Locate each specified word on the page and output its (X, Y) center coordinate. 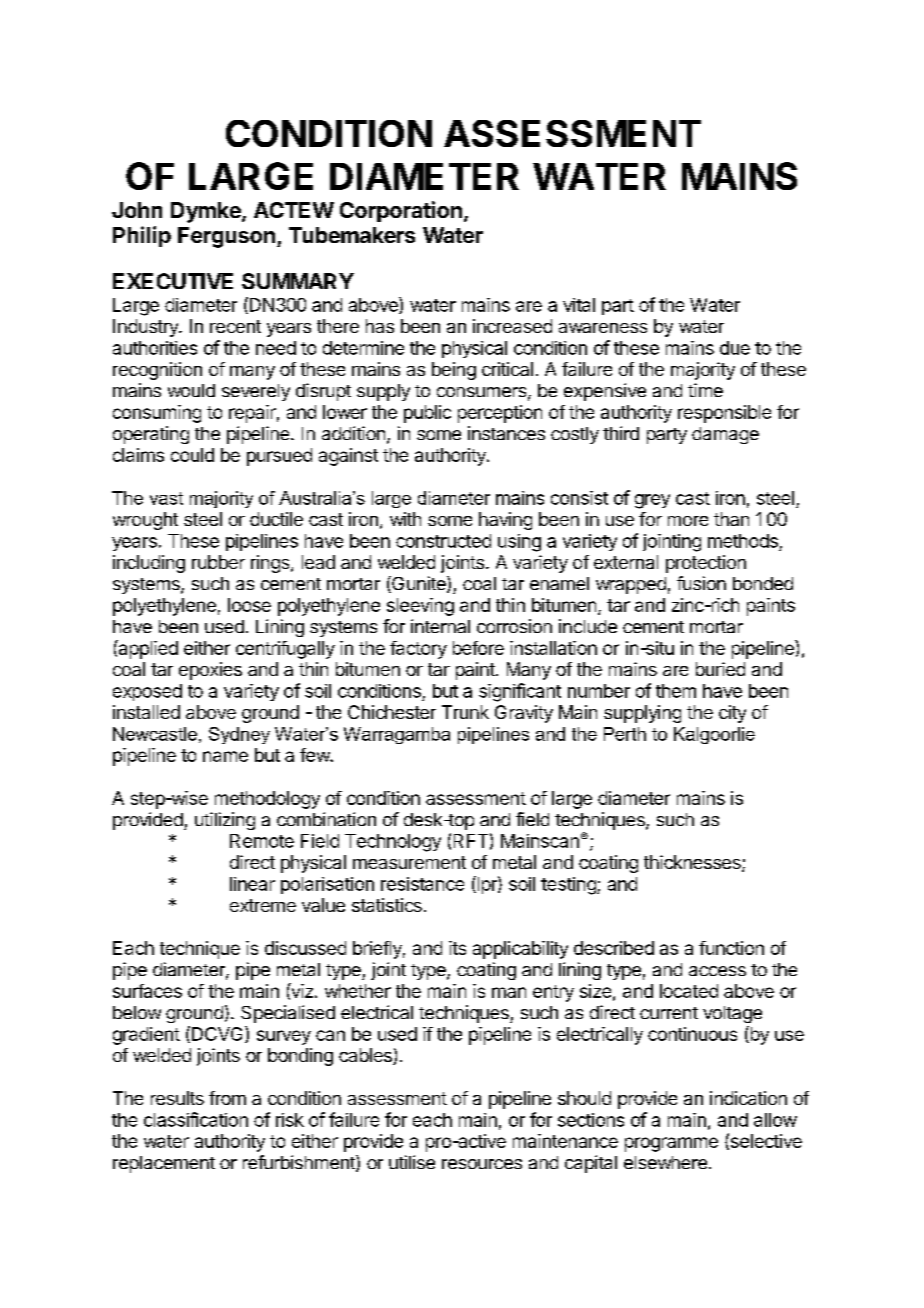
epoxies (210, 671)
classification (196, 1119)
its (457, 948)
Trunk (465, 712)
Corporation (401, 211)
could (192, 455)
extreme (263, 905)
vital (579, 305)
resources (482, 1164)
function (731, 948)
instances (506, 433)
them (676, 691)
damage (725, 435)
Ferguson (226, 237)
